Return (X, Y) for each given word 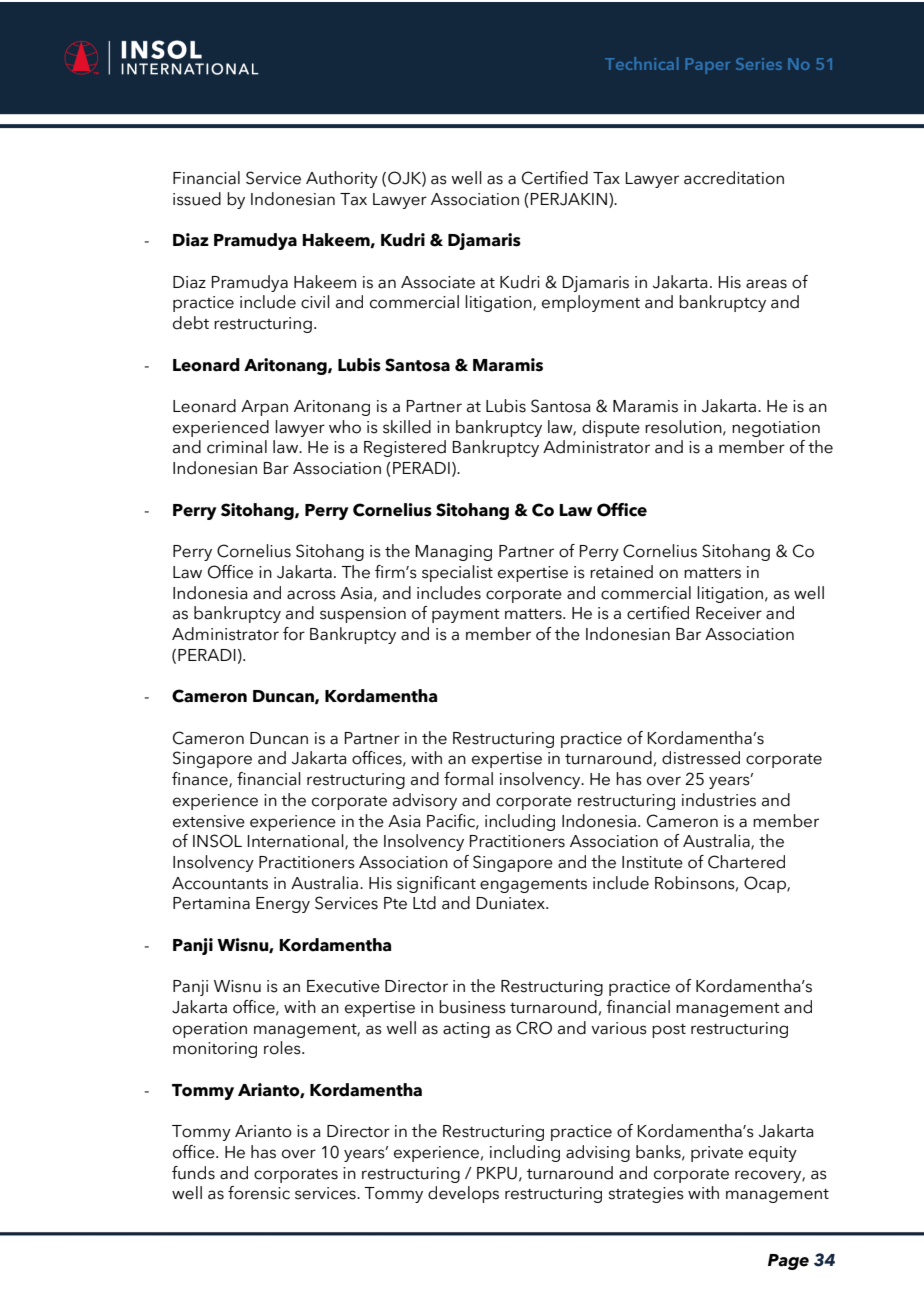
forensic (259, 1193)
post (669, 1031)
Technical (642, 63)
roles (283, 1048)
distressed (701, 758)
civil (315, 302)
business (472, 1007)
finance (201, 780)
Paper (707, 66)
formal (468, 779)
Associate (438, 282)
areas (766, 284)
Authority (342, 179)
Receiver (729, 613)
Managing (454, 553)
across (311, 595)
